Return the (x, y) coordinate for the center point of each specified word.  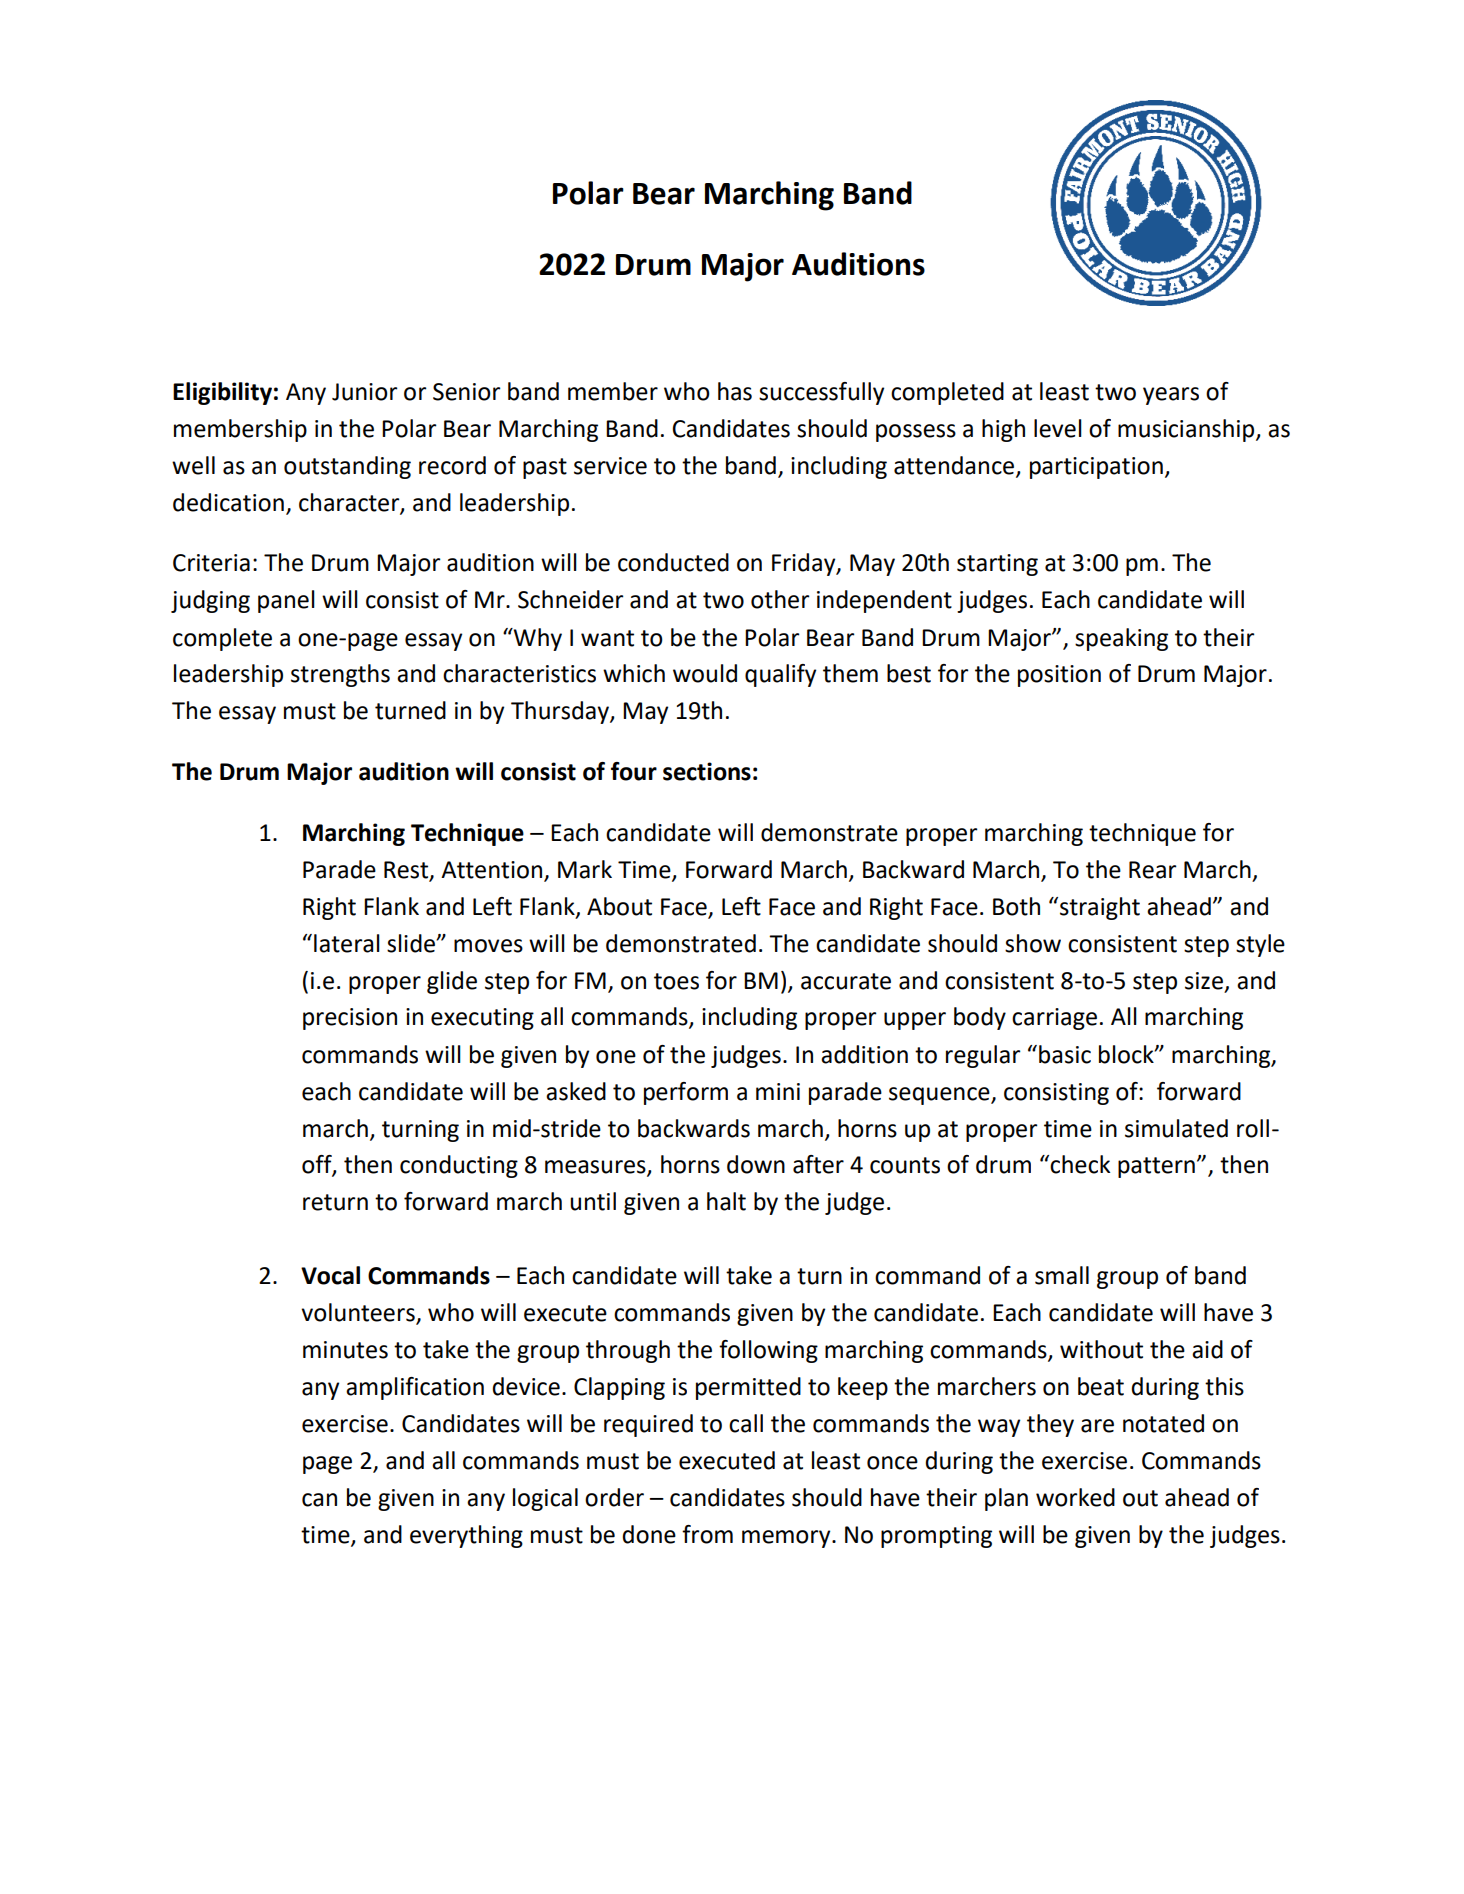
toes (676, 981)
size (1204, 981)
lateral (347, 943)
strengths (340, 675)
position (1059, 676)
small (1062, 1275)
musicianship (1187, 430)
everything (466, 1536)
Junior (365, 392)
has (735, 391)
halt (726, 1201)
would (705, 673)
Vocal (330, 1275)
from (707, 1534)
